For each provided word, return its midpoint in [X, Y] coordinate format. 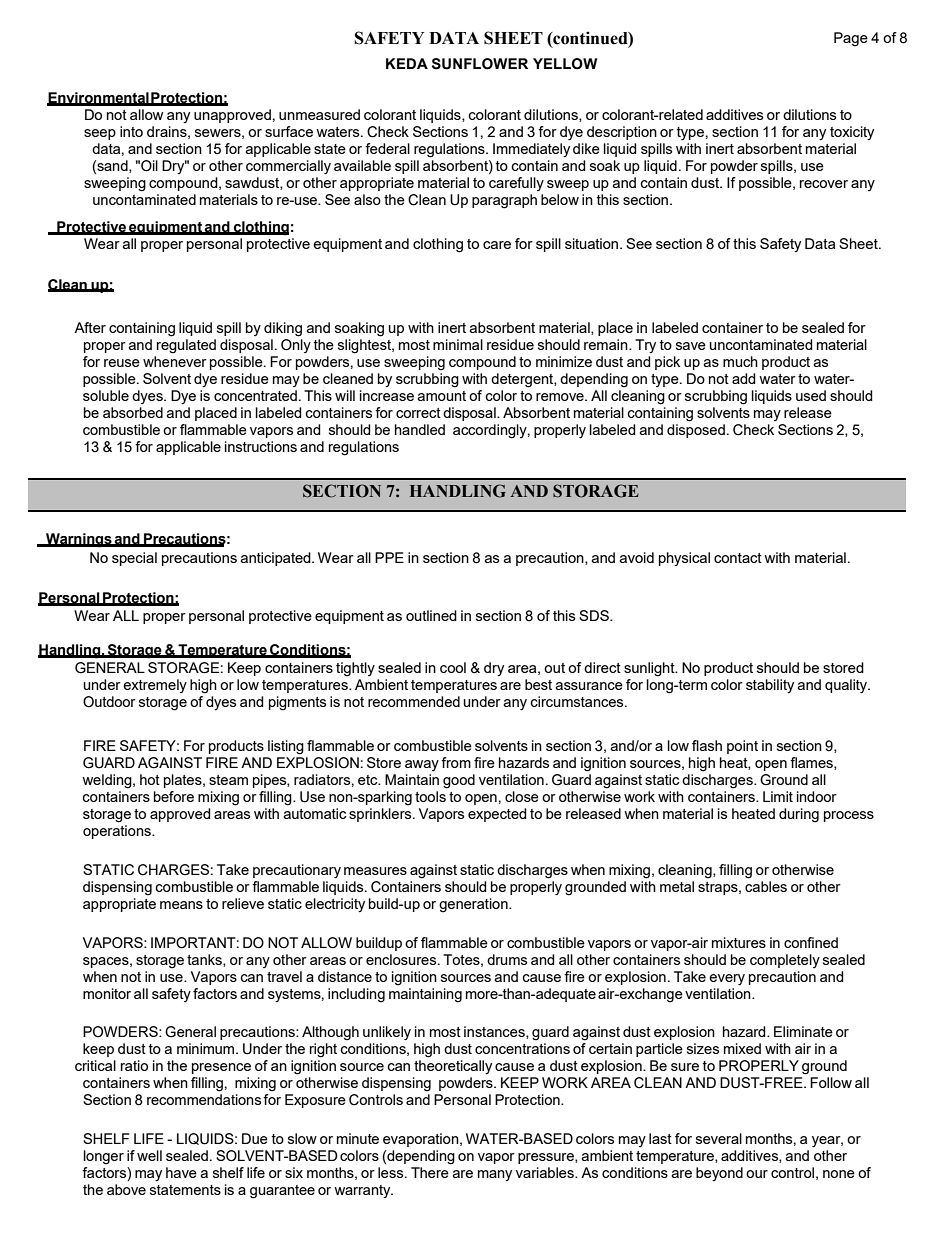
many [495, 1175]
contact [738, 558]
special [134, 559]
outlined [431, 615]
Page [851, 39]
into [131, 131]
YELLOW [565, 64]
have [181, 1172]
